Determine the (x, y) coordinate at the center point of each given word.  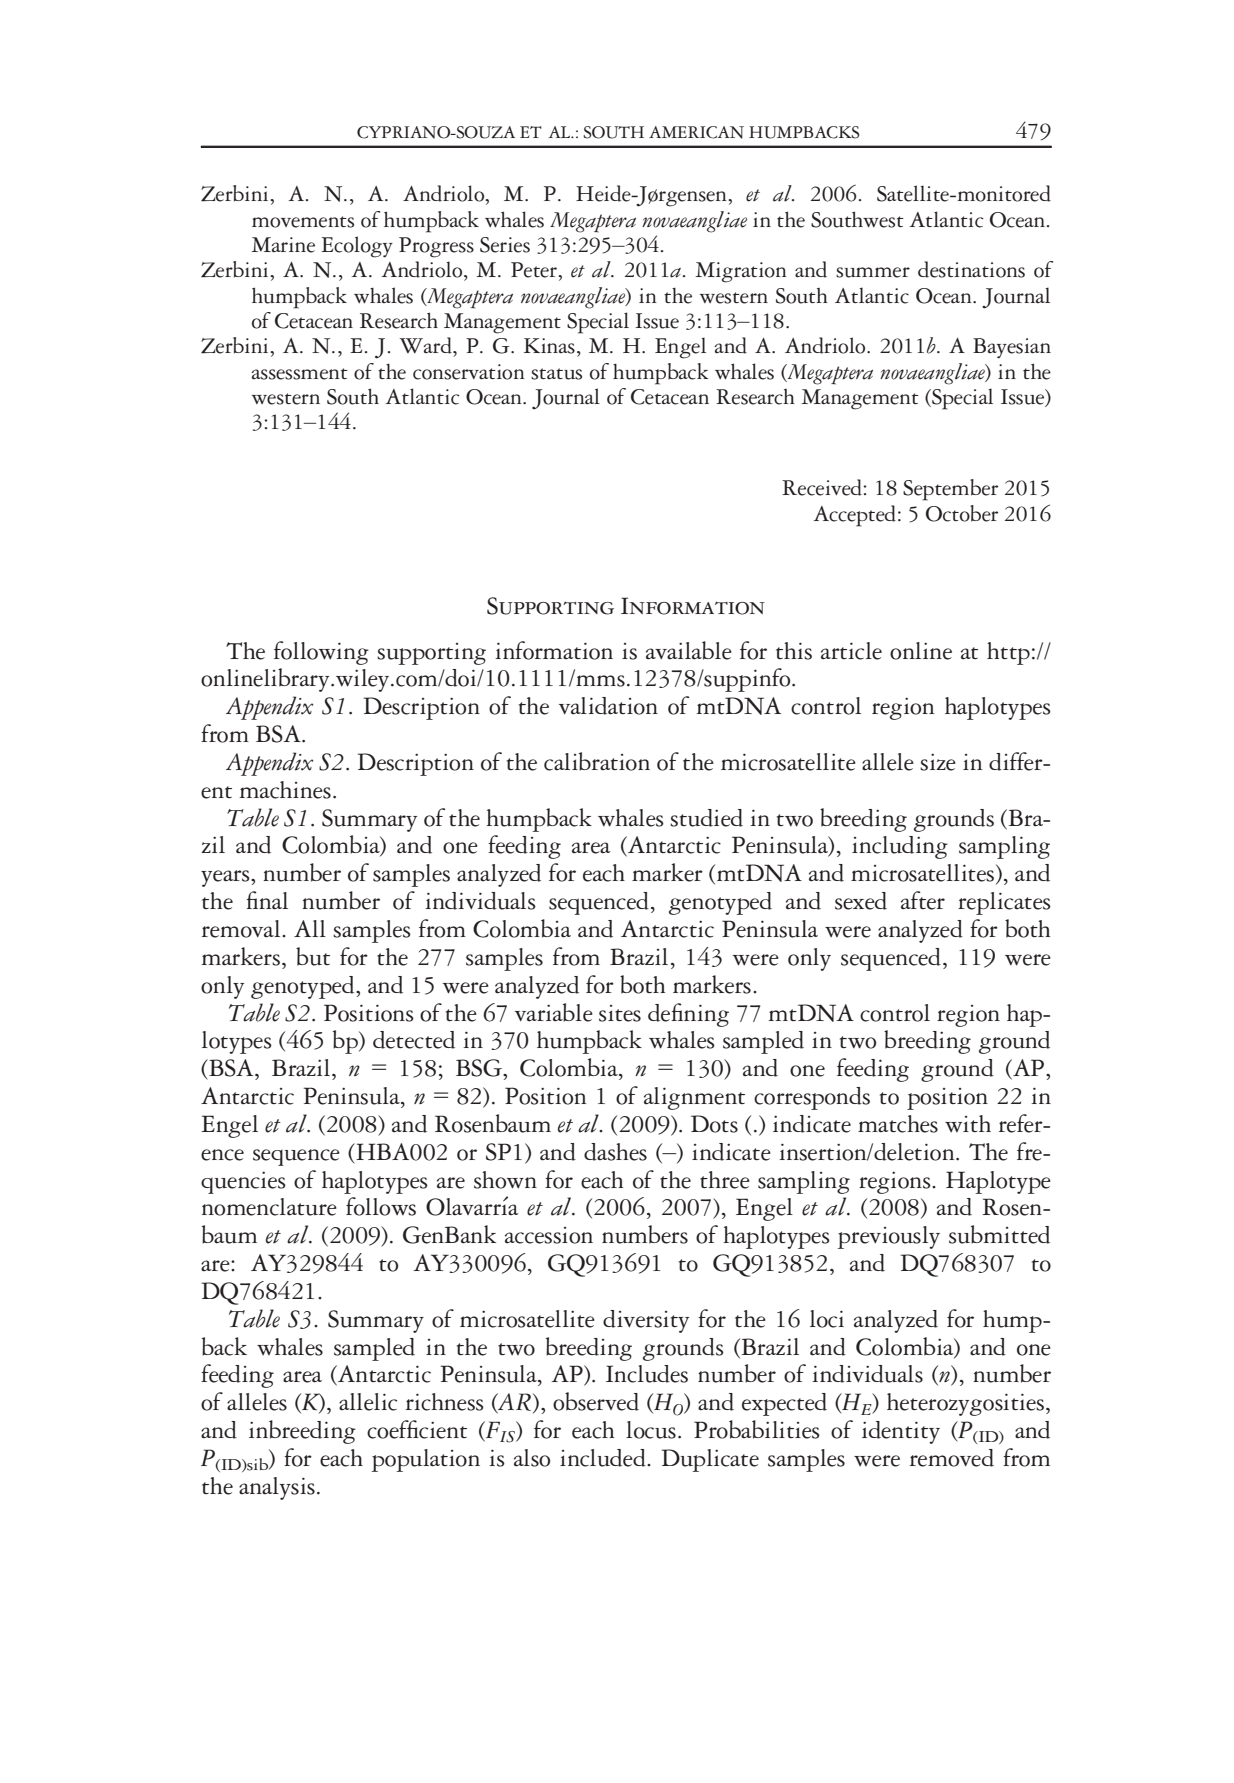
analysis (277, 1488)
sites (620, 1013)
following (321, 653)
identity (901, 1432)
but (313, 956)
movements (303, 222)
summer (873, 272)
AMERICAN (696, 132)
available (689, 650)
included (604, 1458)
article (851, 651)
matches (898, 1124)
